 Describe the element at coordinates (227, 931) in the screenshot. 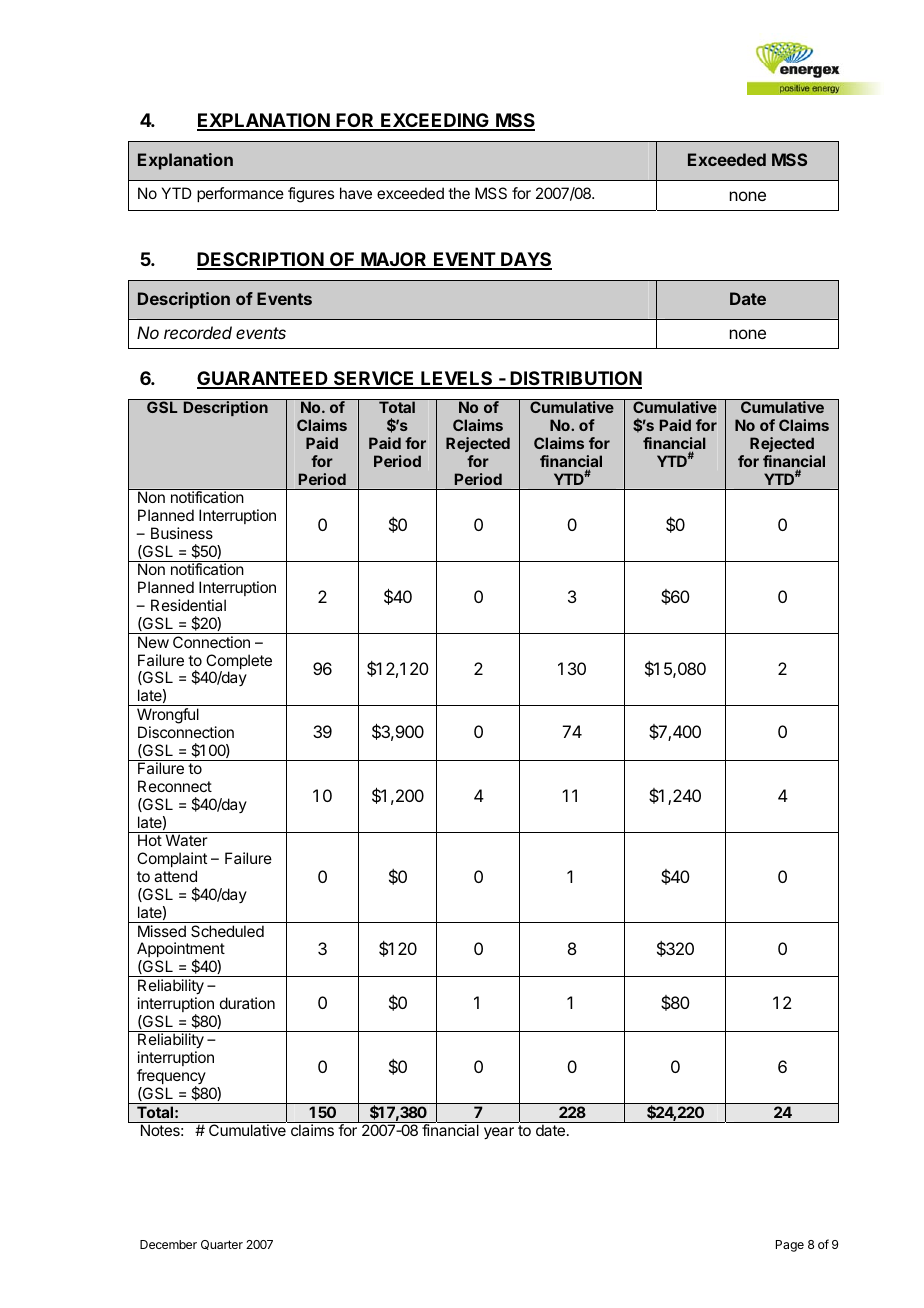

I see `Scheduled` at that location.
